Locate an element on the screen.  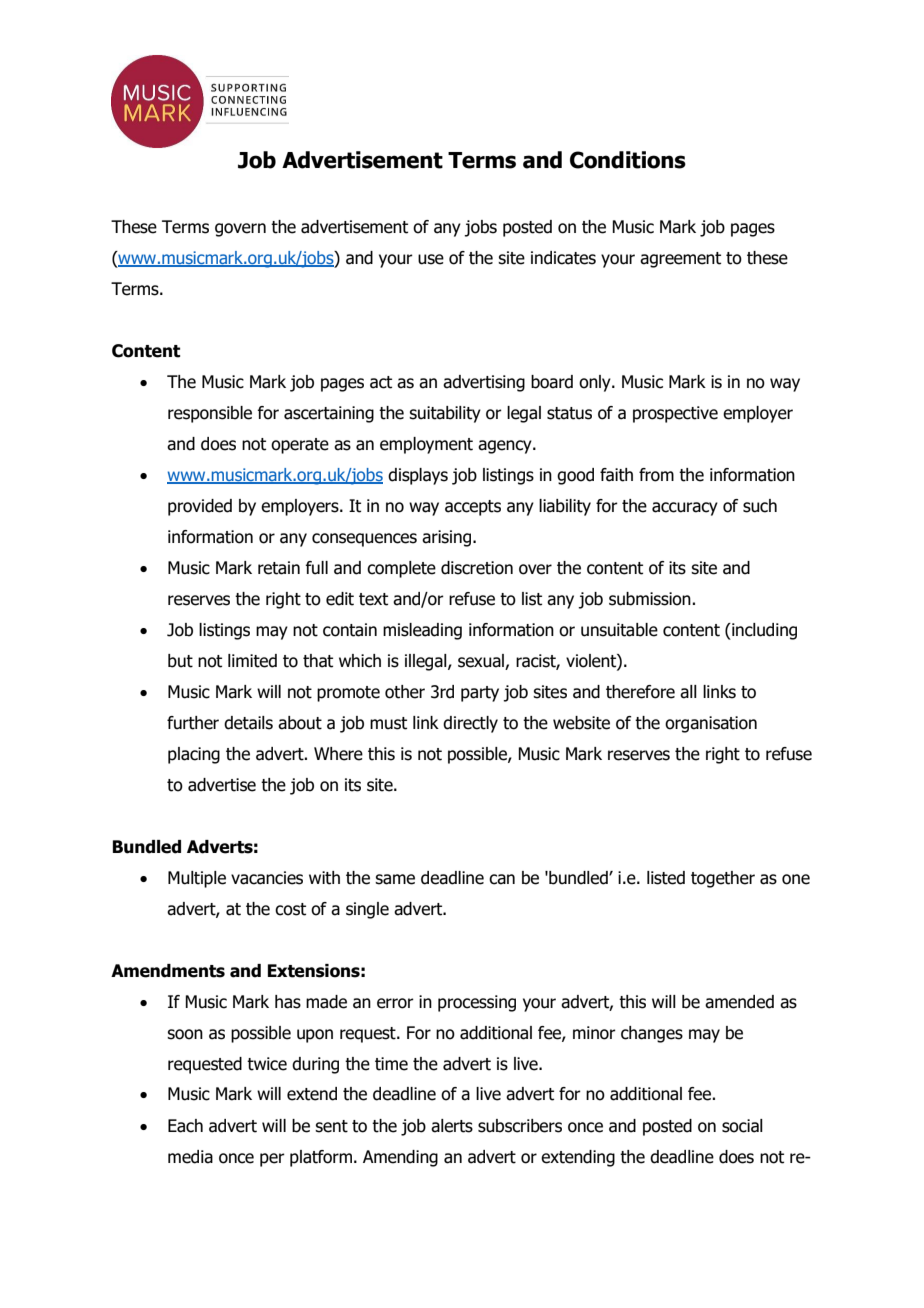
party is located at coordinates (480, 694).
